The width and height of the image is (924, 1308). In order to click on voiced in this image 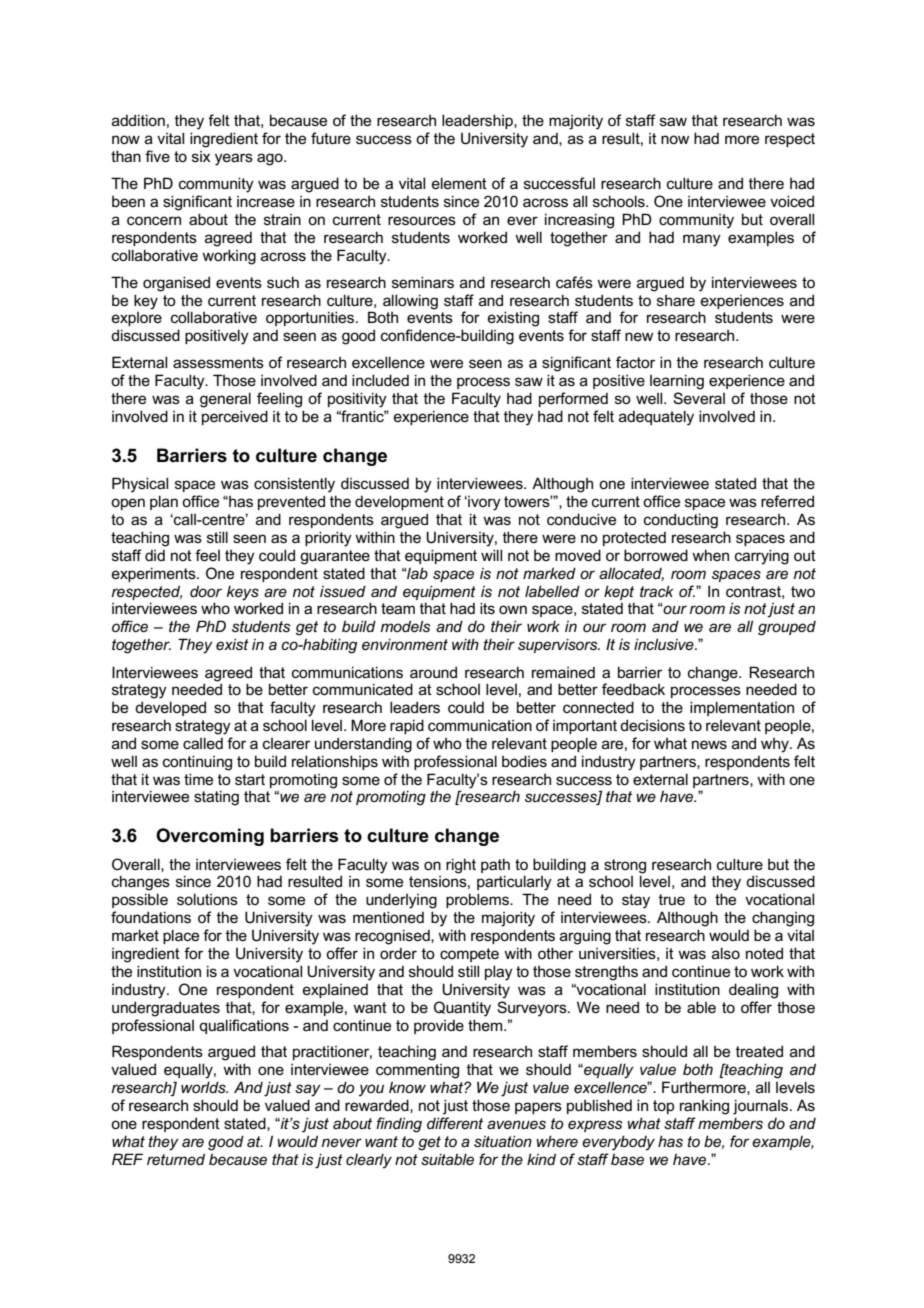, I will do `click(792, 201)`.
